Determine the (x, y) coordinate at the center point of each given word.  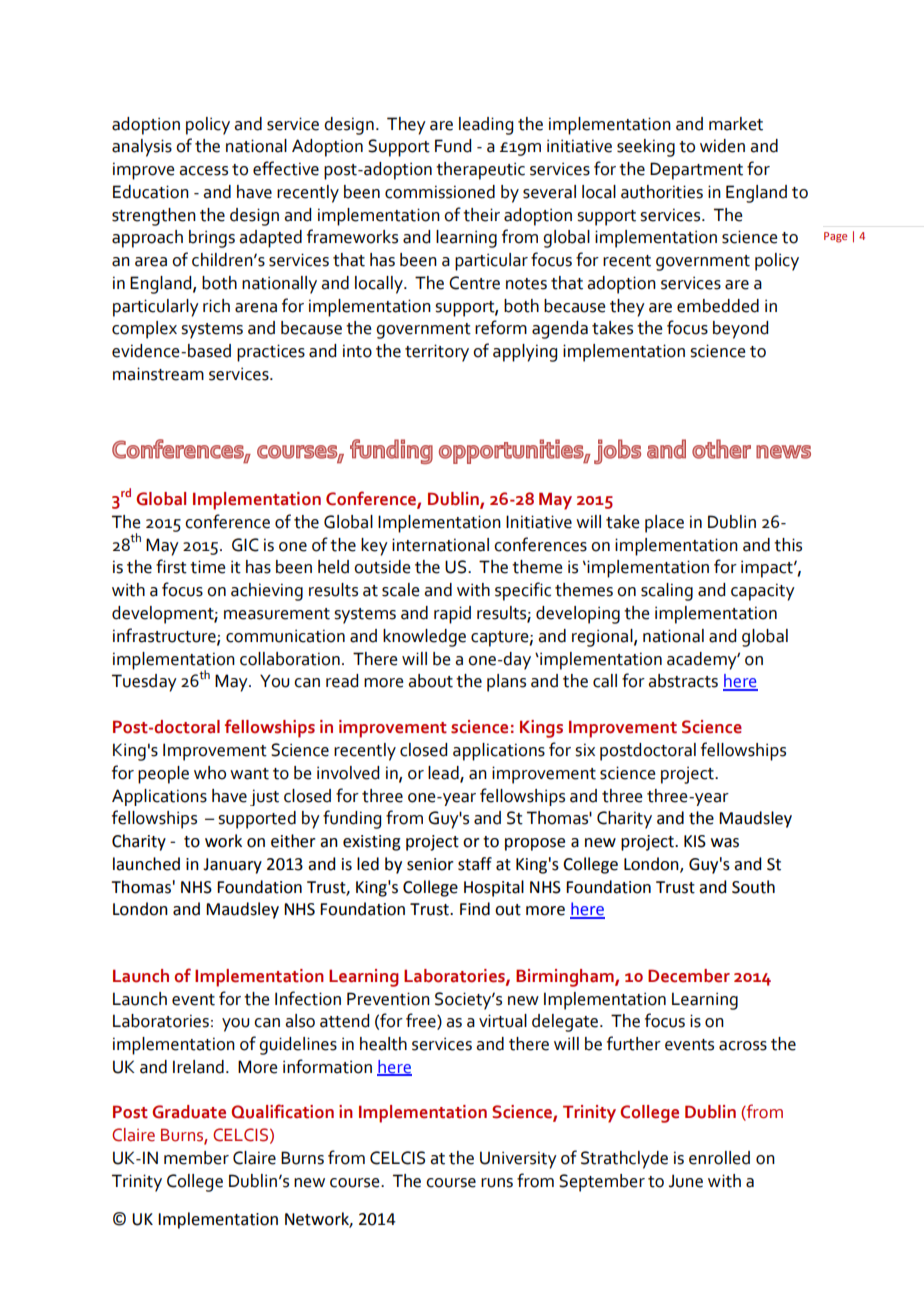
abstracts (683, 681)
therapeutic (480, 171)
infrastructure (165, 636)
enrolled (719, 1158)
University (518, 1160)
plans (506, 683)
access (203, 171)
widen (722, 146)
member (196, 1158)
